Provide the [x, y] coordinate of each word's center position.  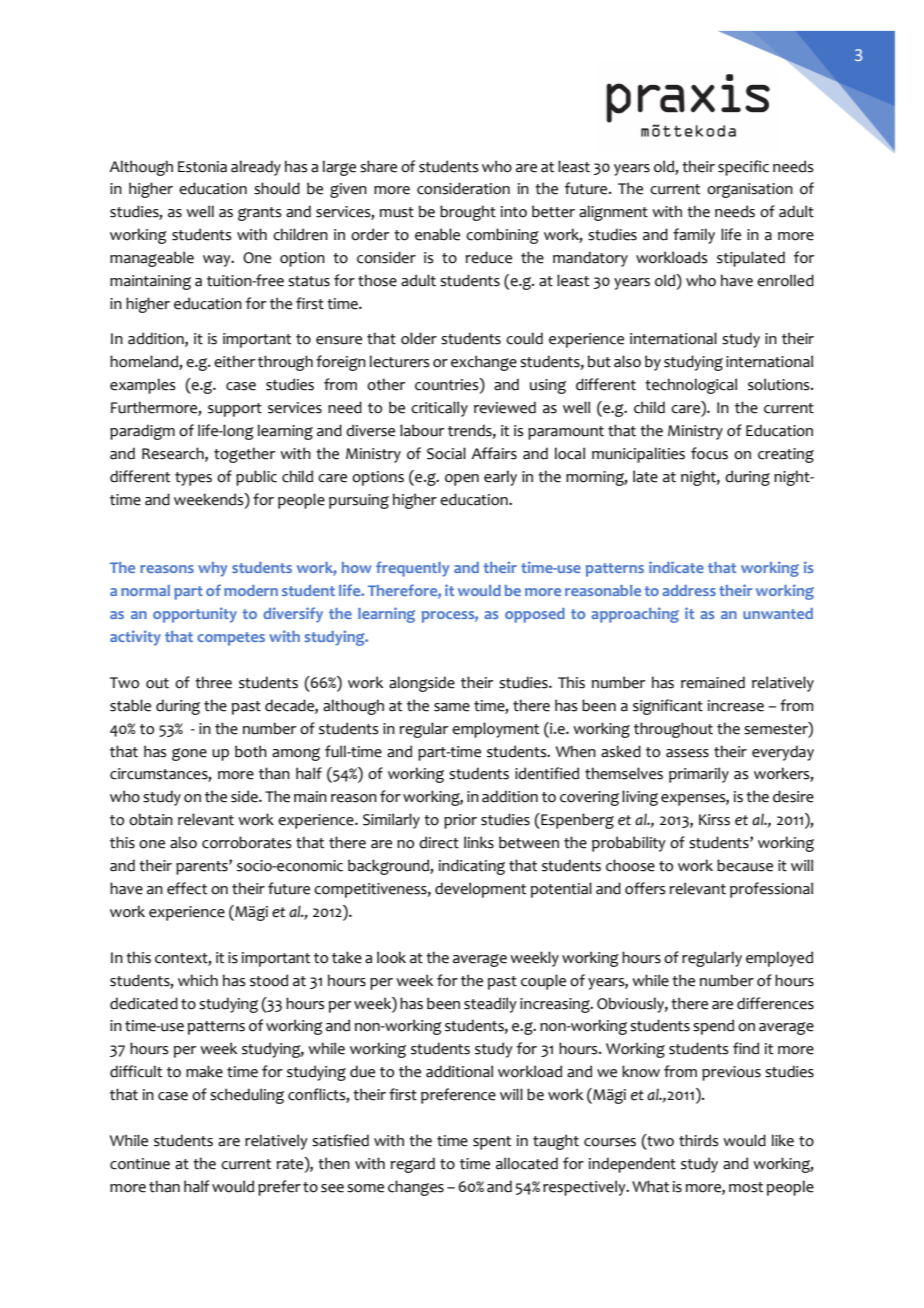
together [244, 455]
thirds [699, 1140]
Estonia [202, 167]
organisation [750, 190]
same [452, 707]
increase [736, 706]
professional [771, 890]
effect [187, 888]
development [480, 890]
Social [446, 453]
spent [492, 1143]
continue [140, 1164]
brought [468, 213]
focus [709, 453]
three [213, 682]
